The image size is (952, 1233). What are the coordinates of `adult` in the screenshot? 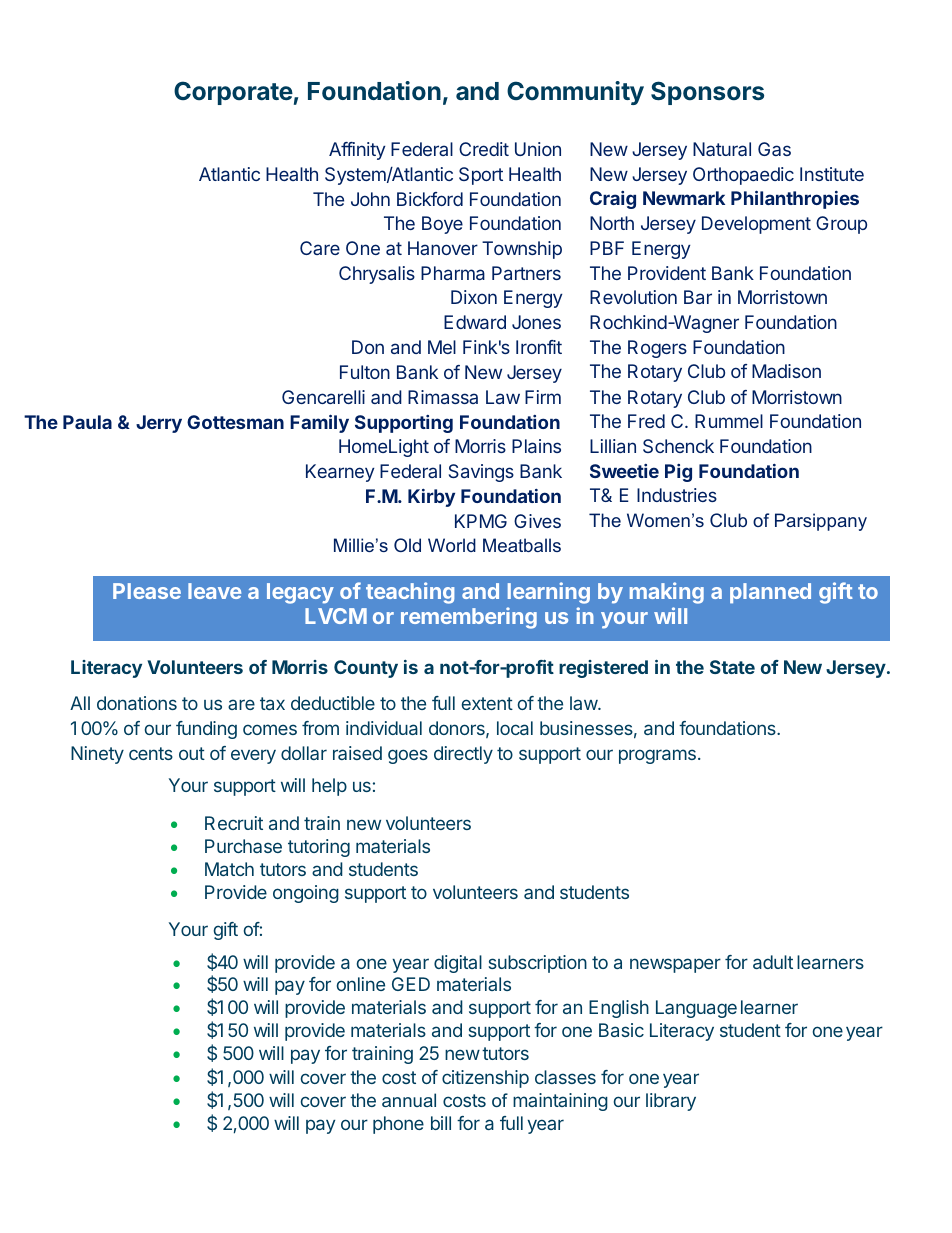 It's located at (773, 962).
